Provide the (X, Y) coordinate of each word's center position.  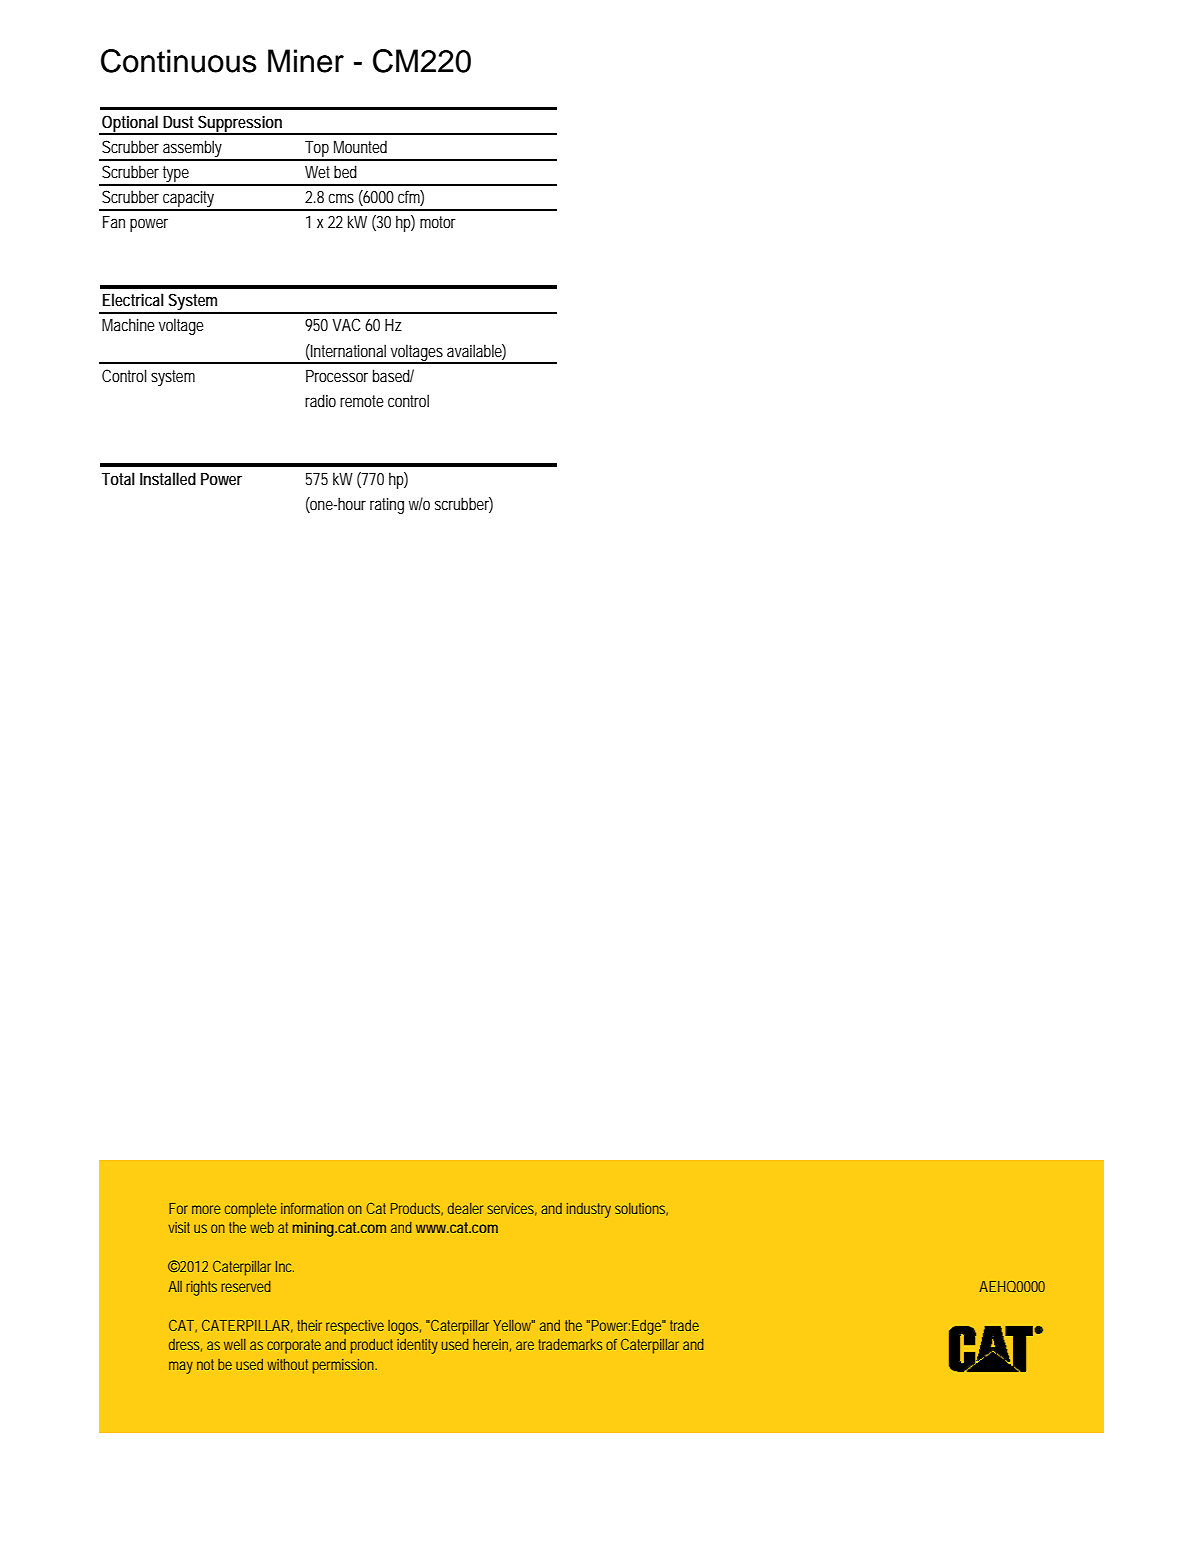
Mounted (360, 146)
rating (387, 505)
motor (438, 222)
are (525, 1345)
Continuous (179, 61)
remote (362, 401)
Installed (168, 478)
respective (355, 1327)
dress (185, 1345)
